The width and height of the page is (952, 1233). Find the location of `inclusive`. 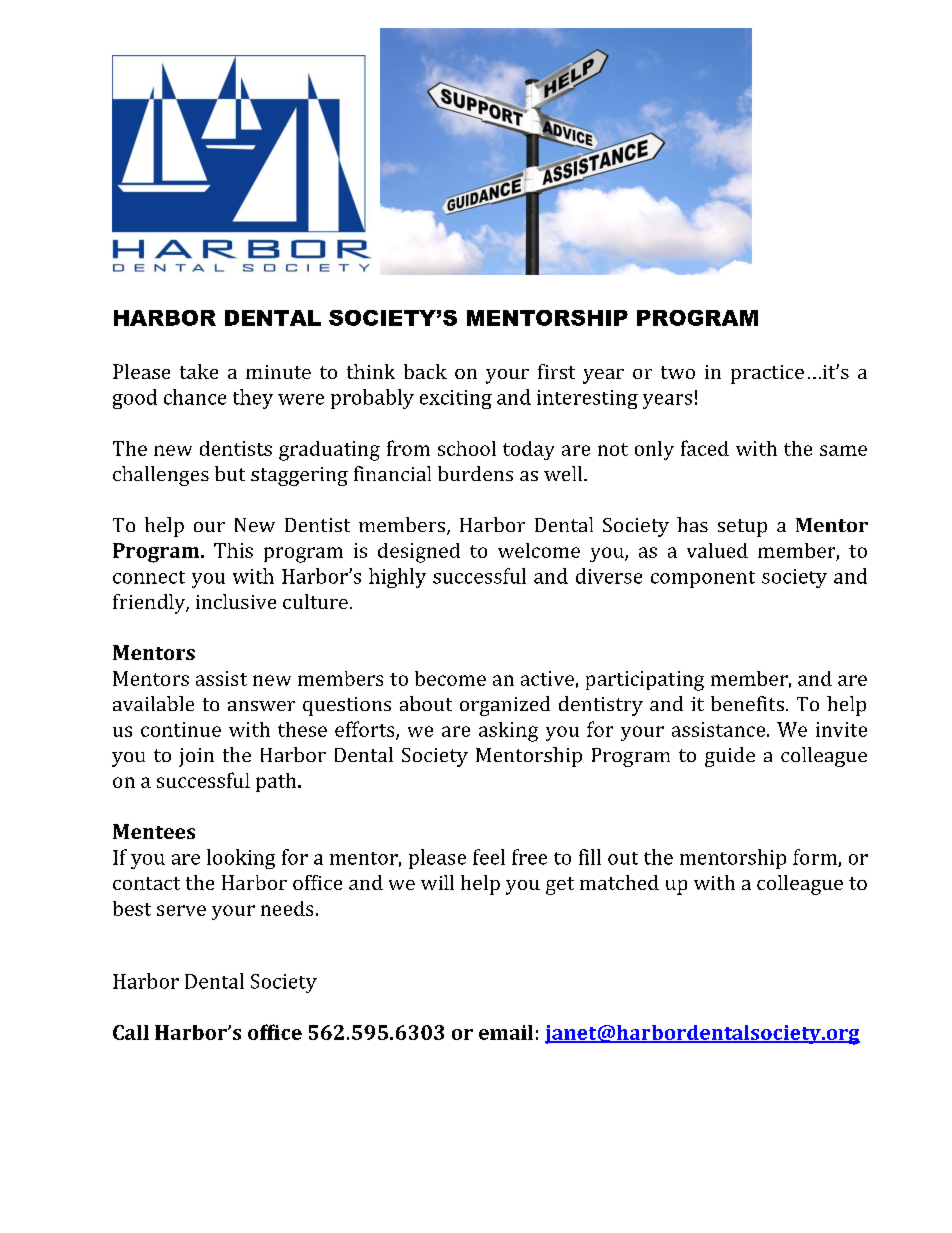

inclusive is located at coordinates (236, 601).
